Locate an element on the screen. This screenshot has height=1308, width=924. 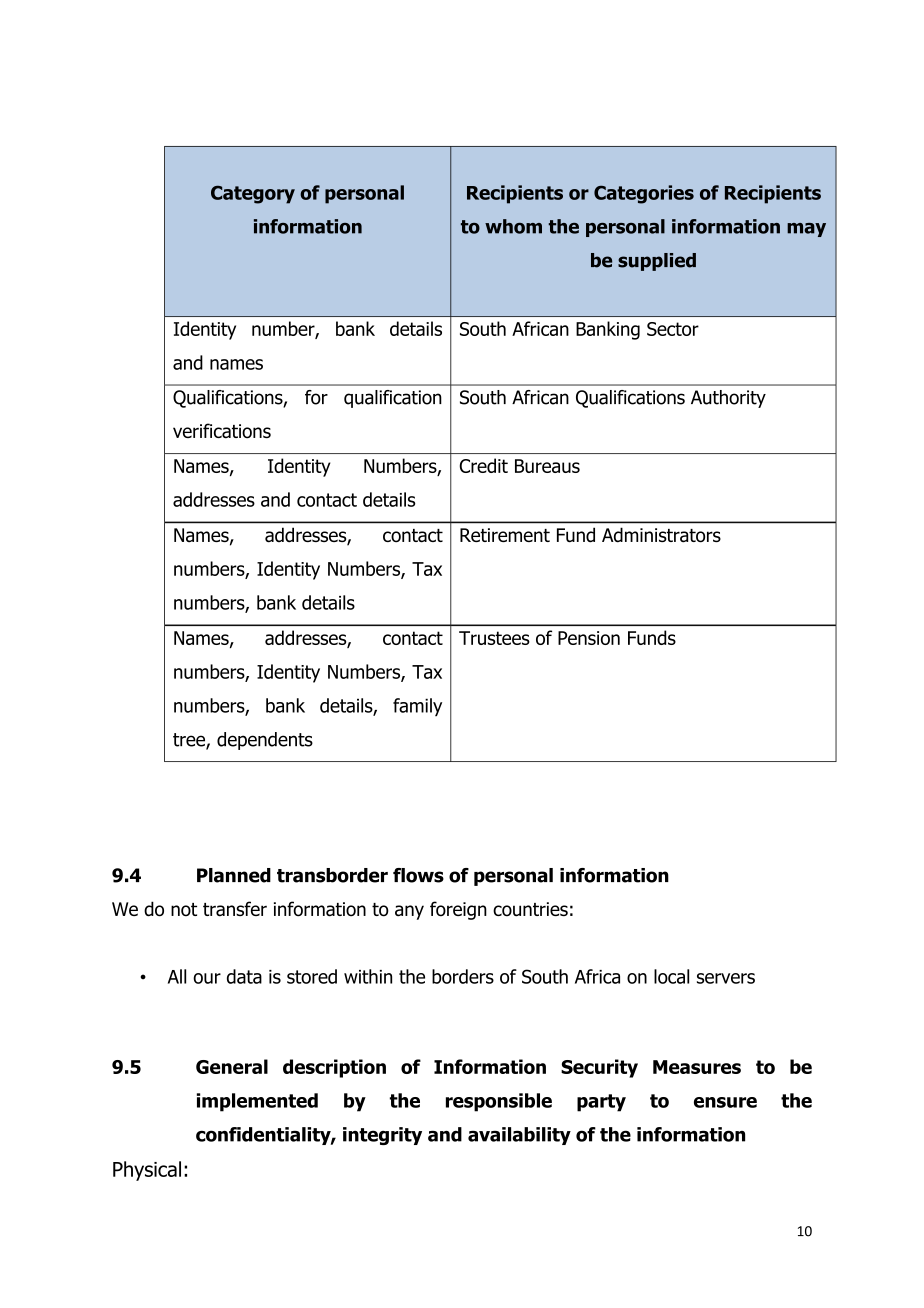
availability is located at coordinates (519, 1136).
